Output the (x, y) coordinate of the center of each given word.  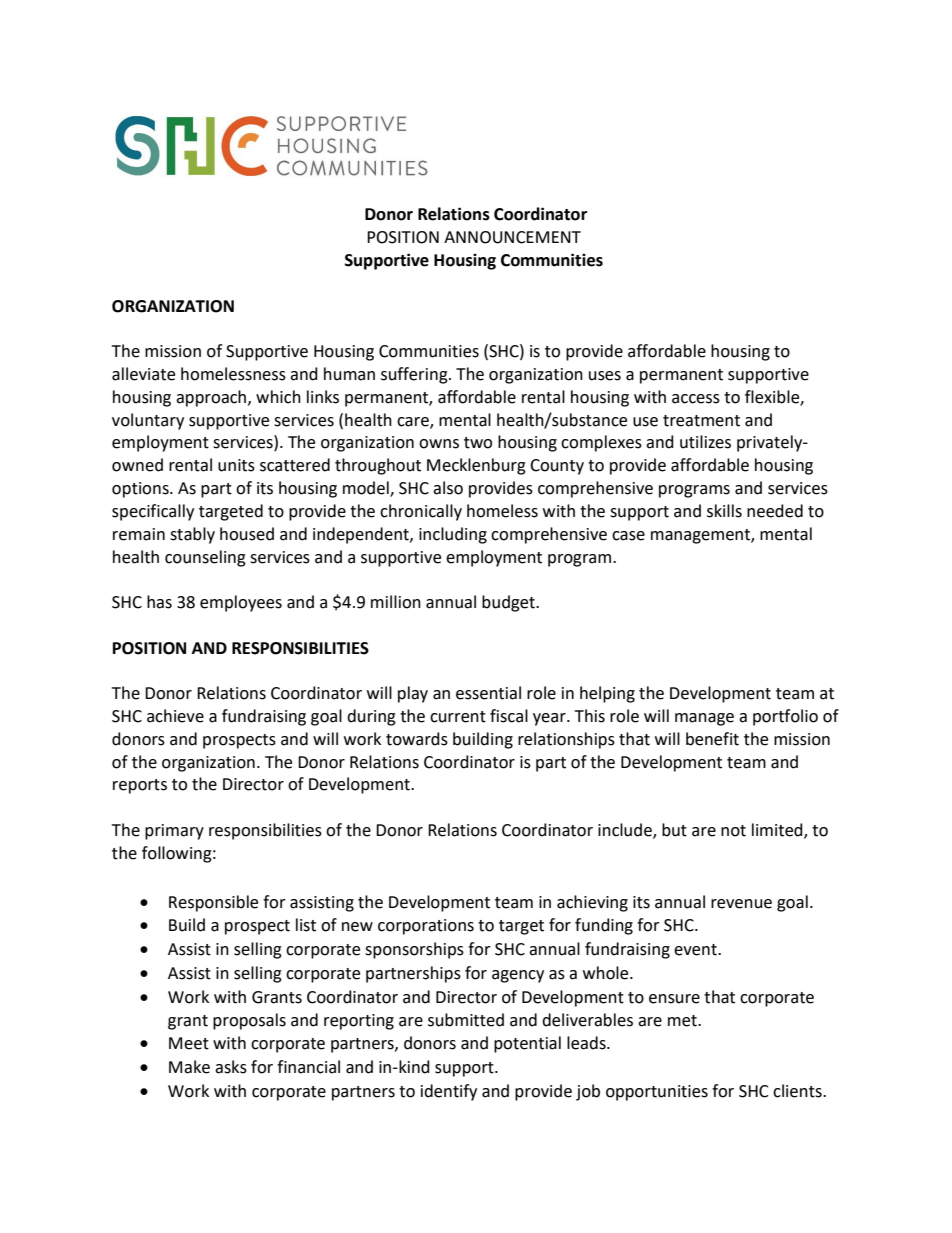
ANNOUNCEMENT (512, 237)
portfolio (785, 717)
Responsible (213, 903)
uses (605, 376)
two (478, 443)
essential (488, 693)
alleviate (143, 374)
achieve (175, 716)
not (733, 831)
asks (231, 1067)
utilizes (705, 442)
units (236, 465)
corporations (426, 927)
